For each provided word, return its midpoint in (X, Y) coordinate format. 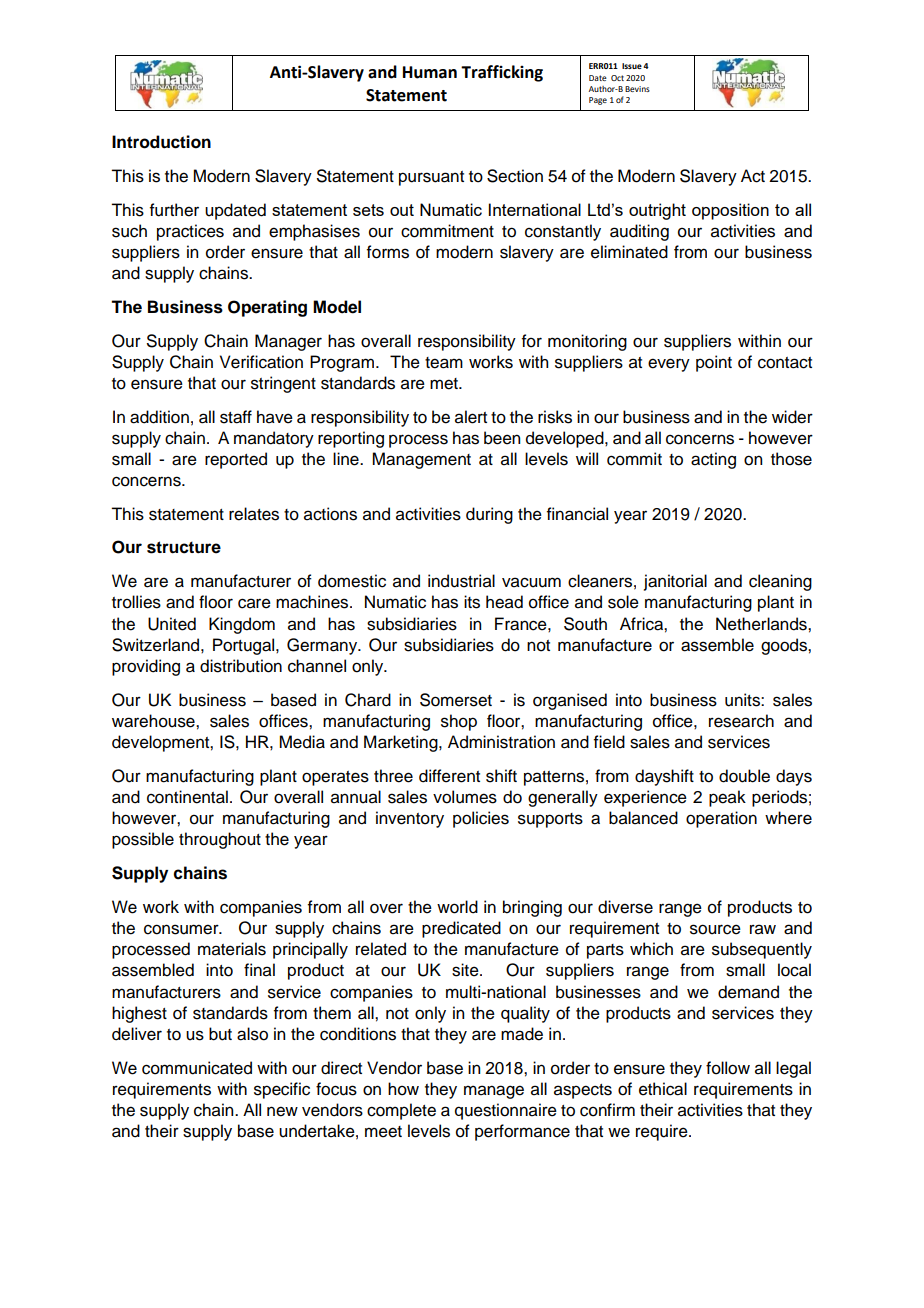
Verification (261, 362)
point (714, 363)
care (254, 603)
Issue (632, 66)
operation (721, 819)
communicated (197, 1068)
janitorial (675, 582)
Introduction (161, 142)
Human (430, 72)
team (444, 363)
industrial (461, 581)
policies (481, 819)
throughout (220, 840)
